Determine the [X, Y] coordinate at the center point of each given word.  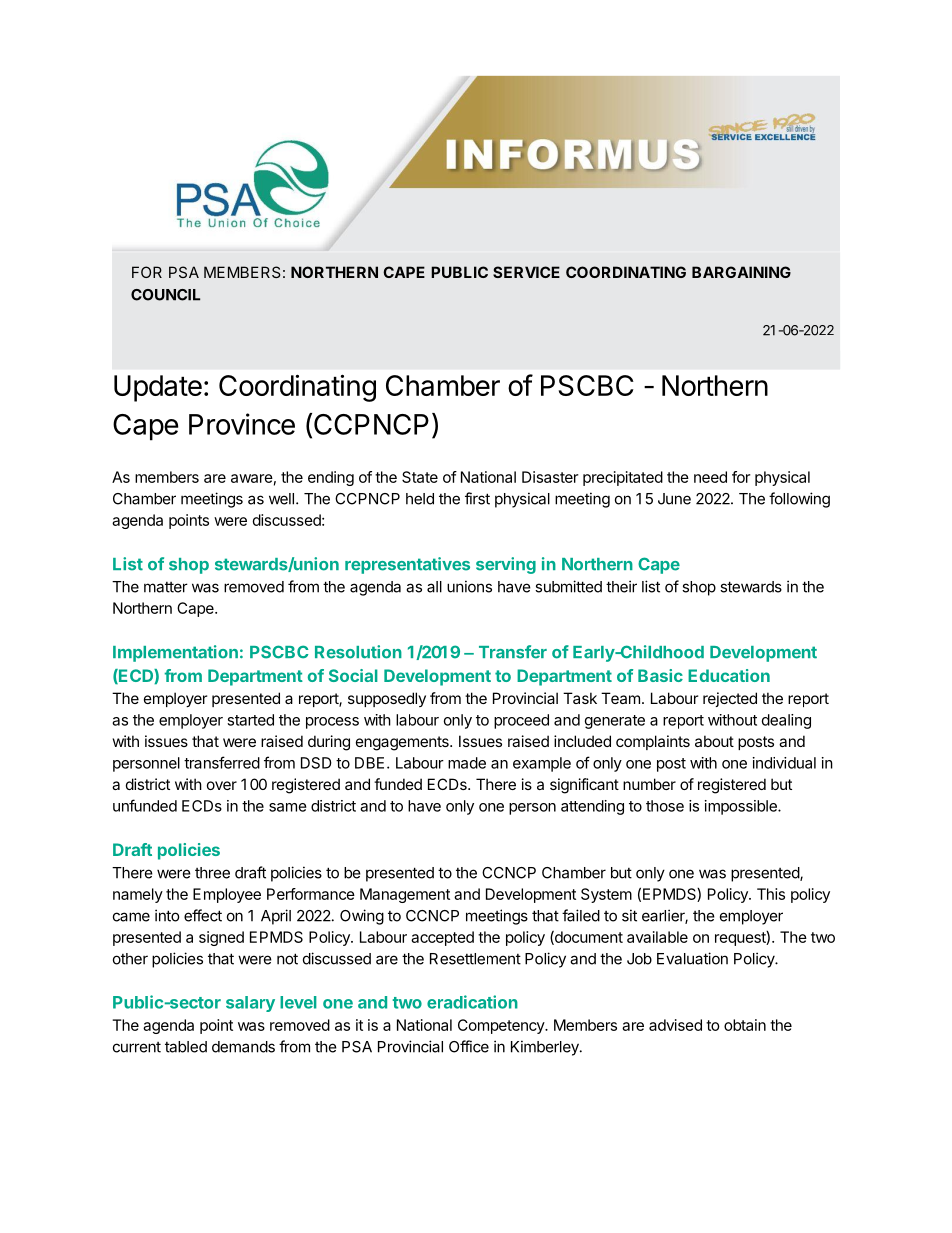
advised [675, 1025]
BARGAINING [741, 272]
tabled [186, 1047]
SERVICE [526, 272]
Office [469, 1046]
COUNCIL [165, 295]
